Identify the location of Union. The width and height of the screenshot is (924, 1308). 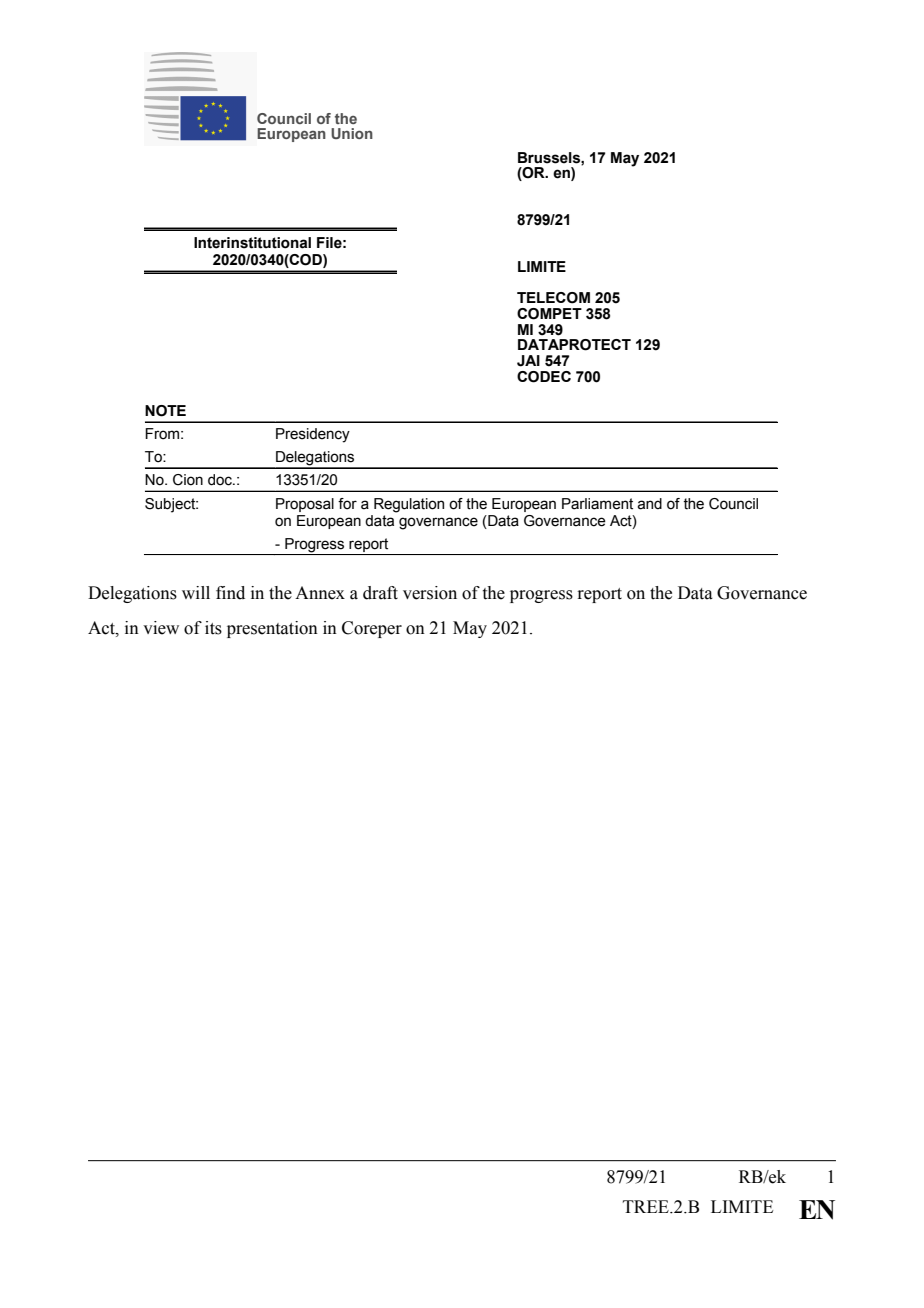
(352, 133).
